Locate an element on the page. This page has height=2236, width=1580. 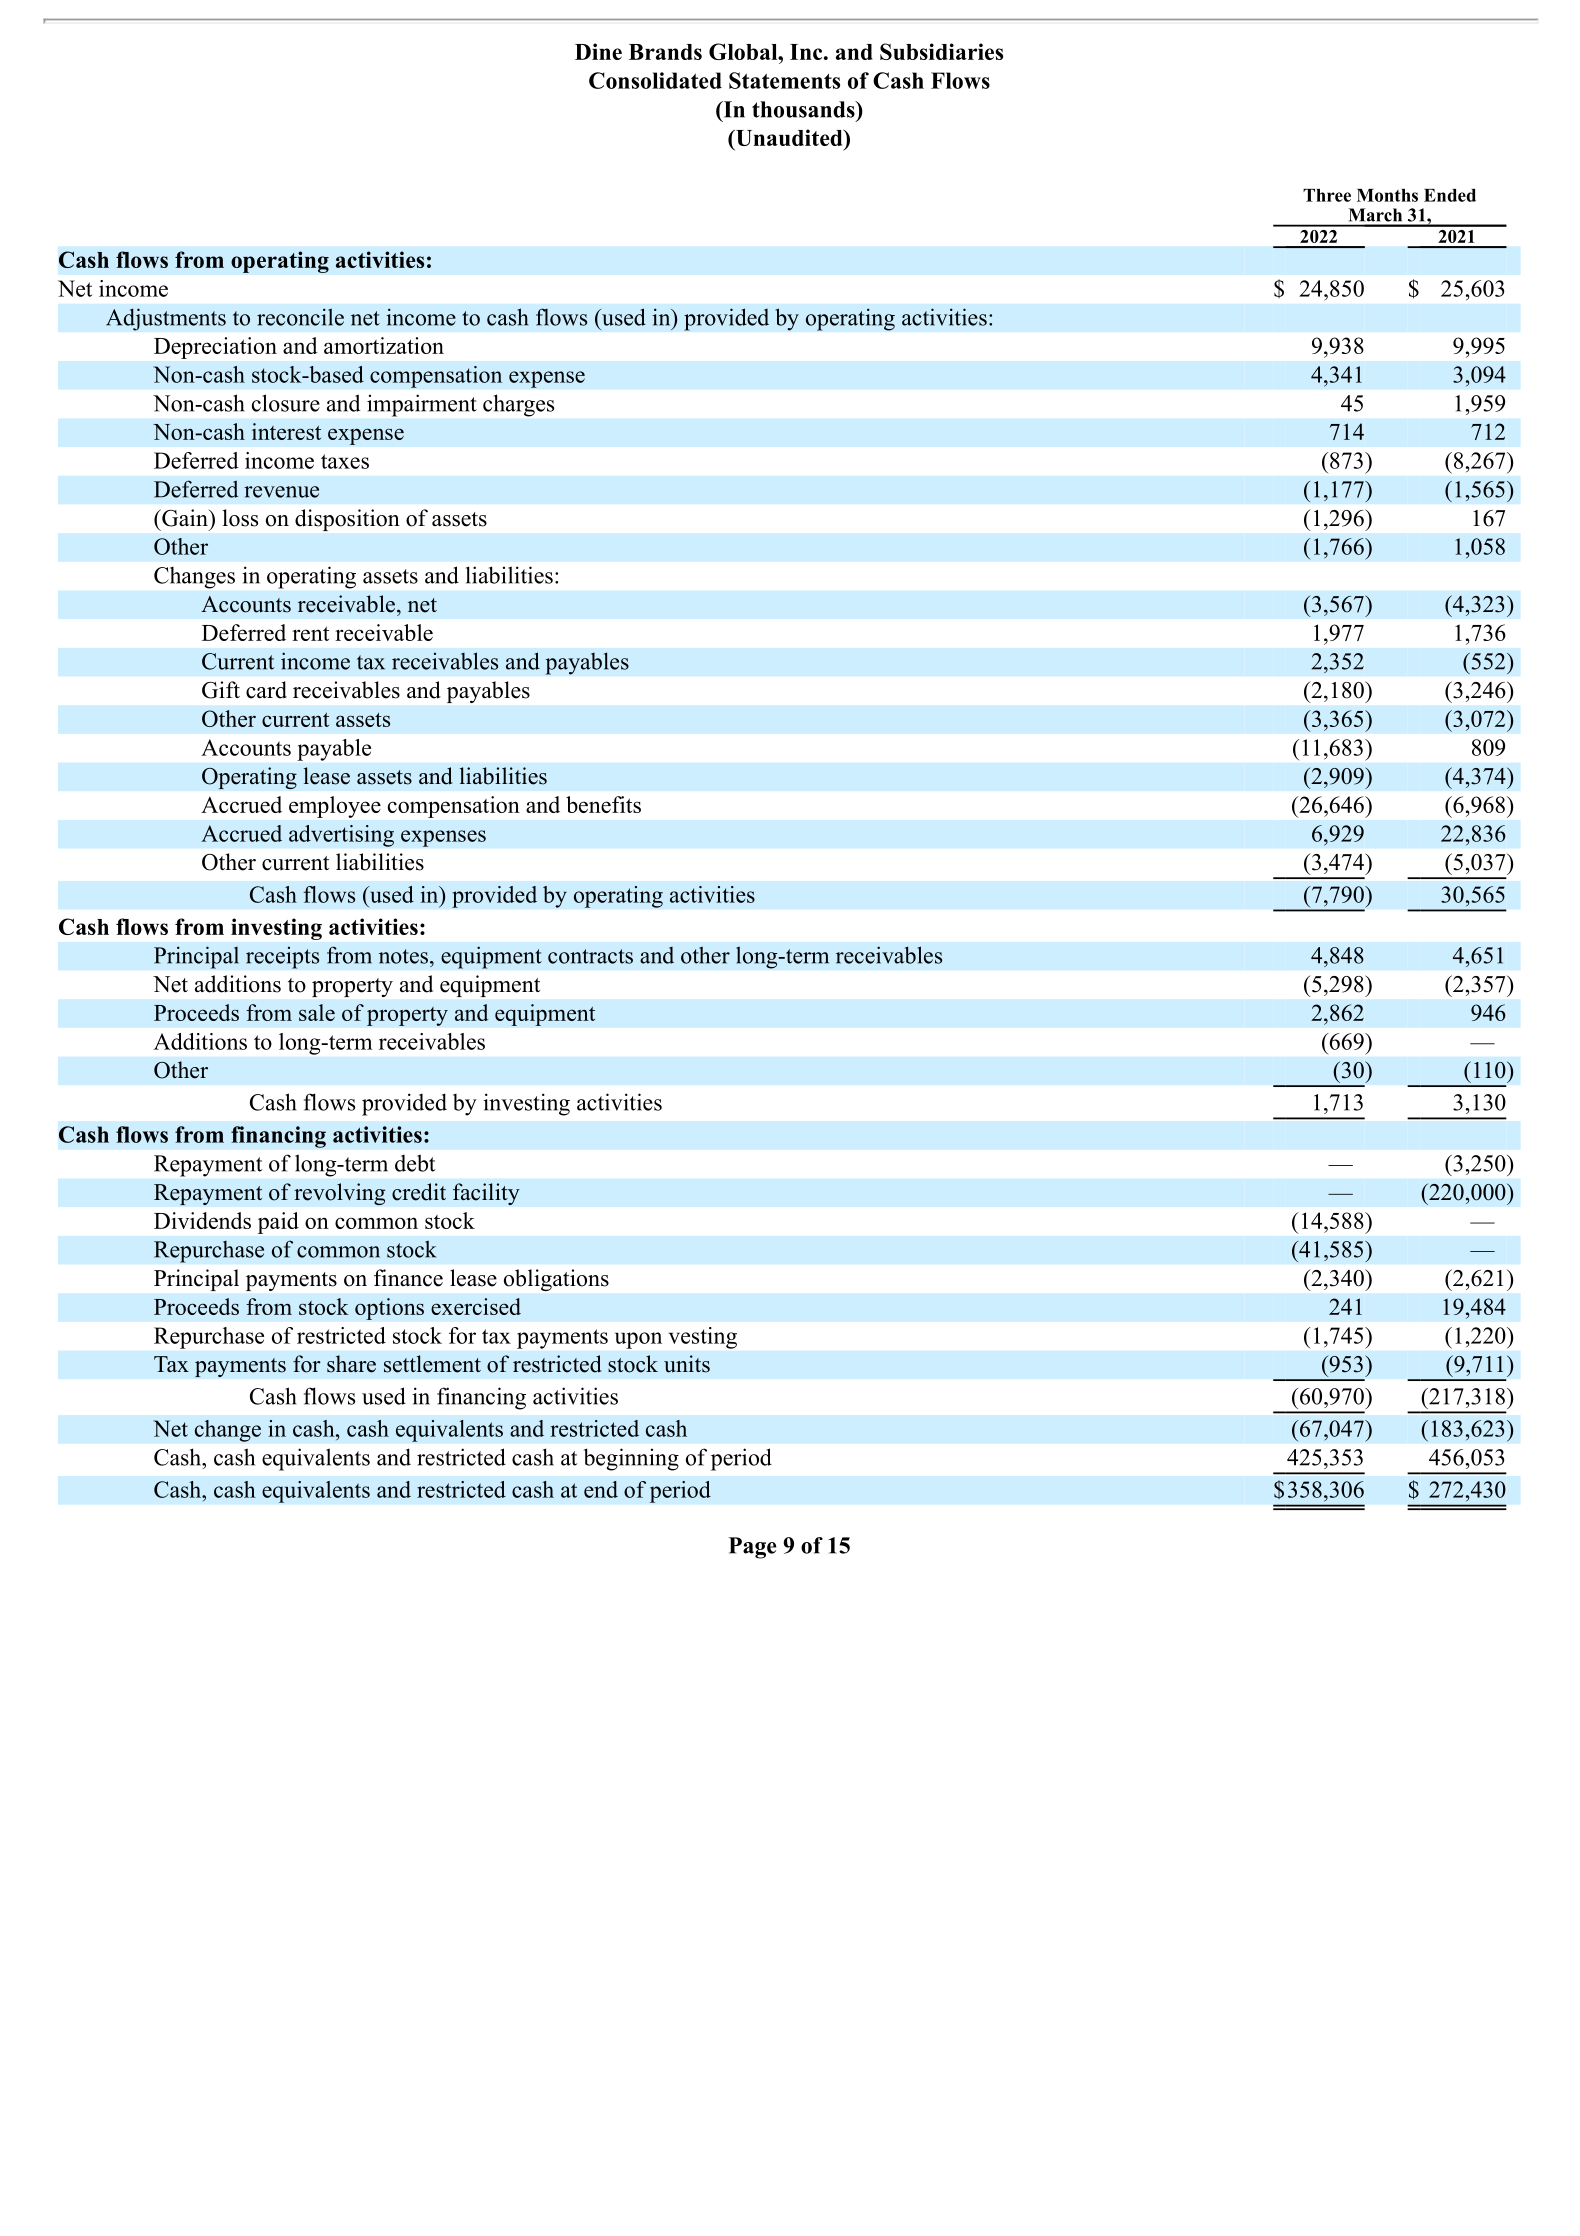
thousands is located at coordinates (804, 109).
